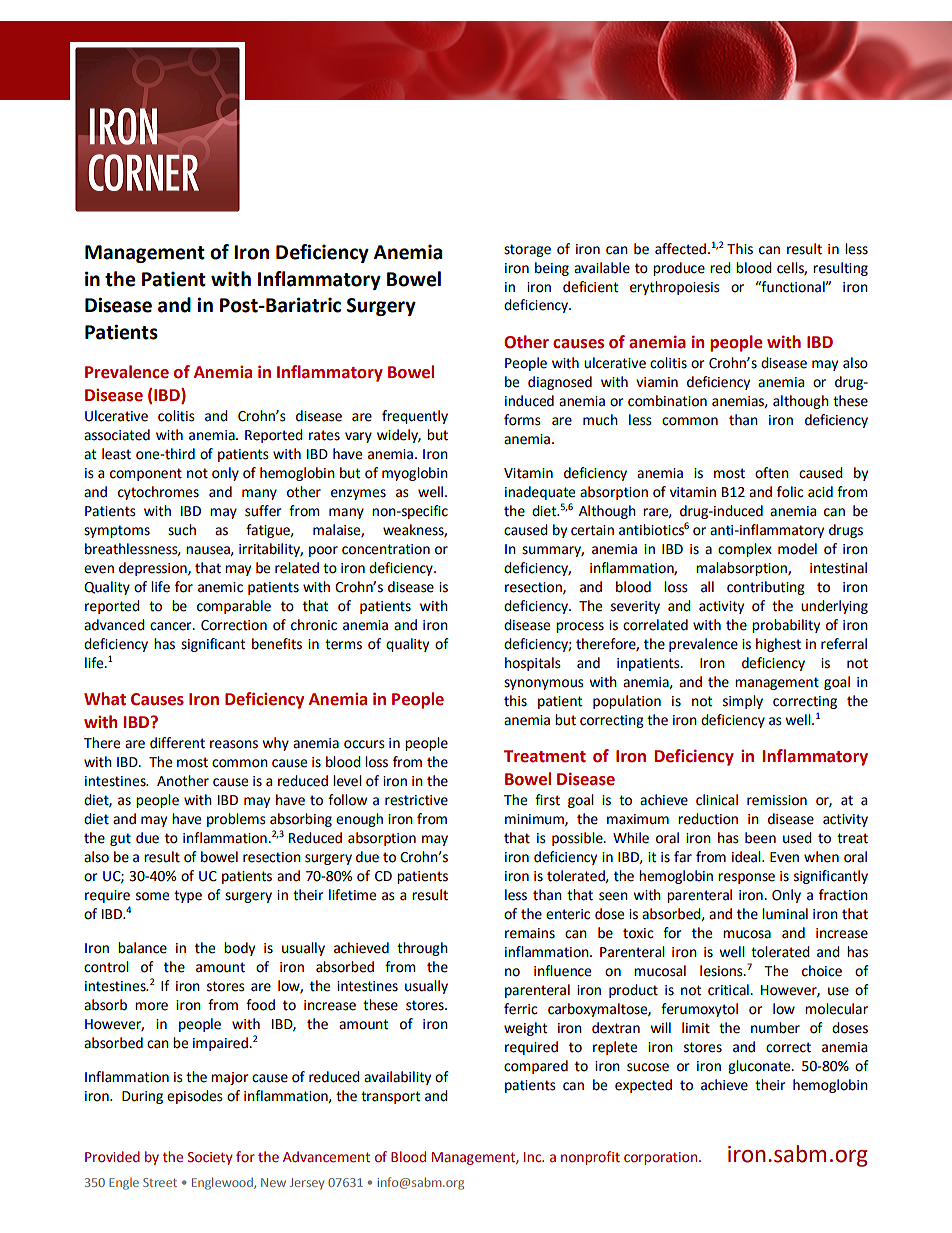 Image resolution: width=952 pixels, height=1233 pixels. I want to click on Society, so click(210, 1158).
